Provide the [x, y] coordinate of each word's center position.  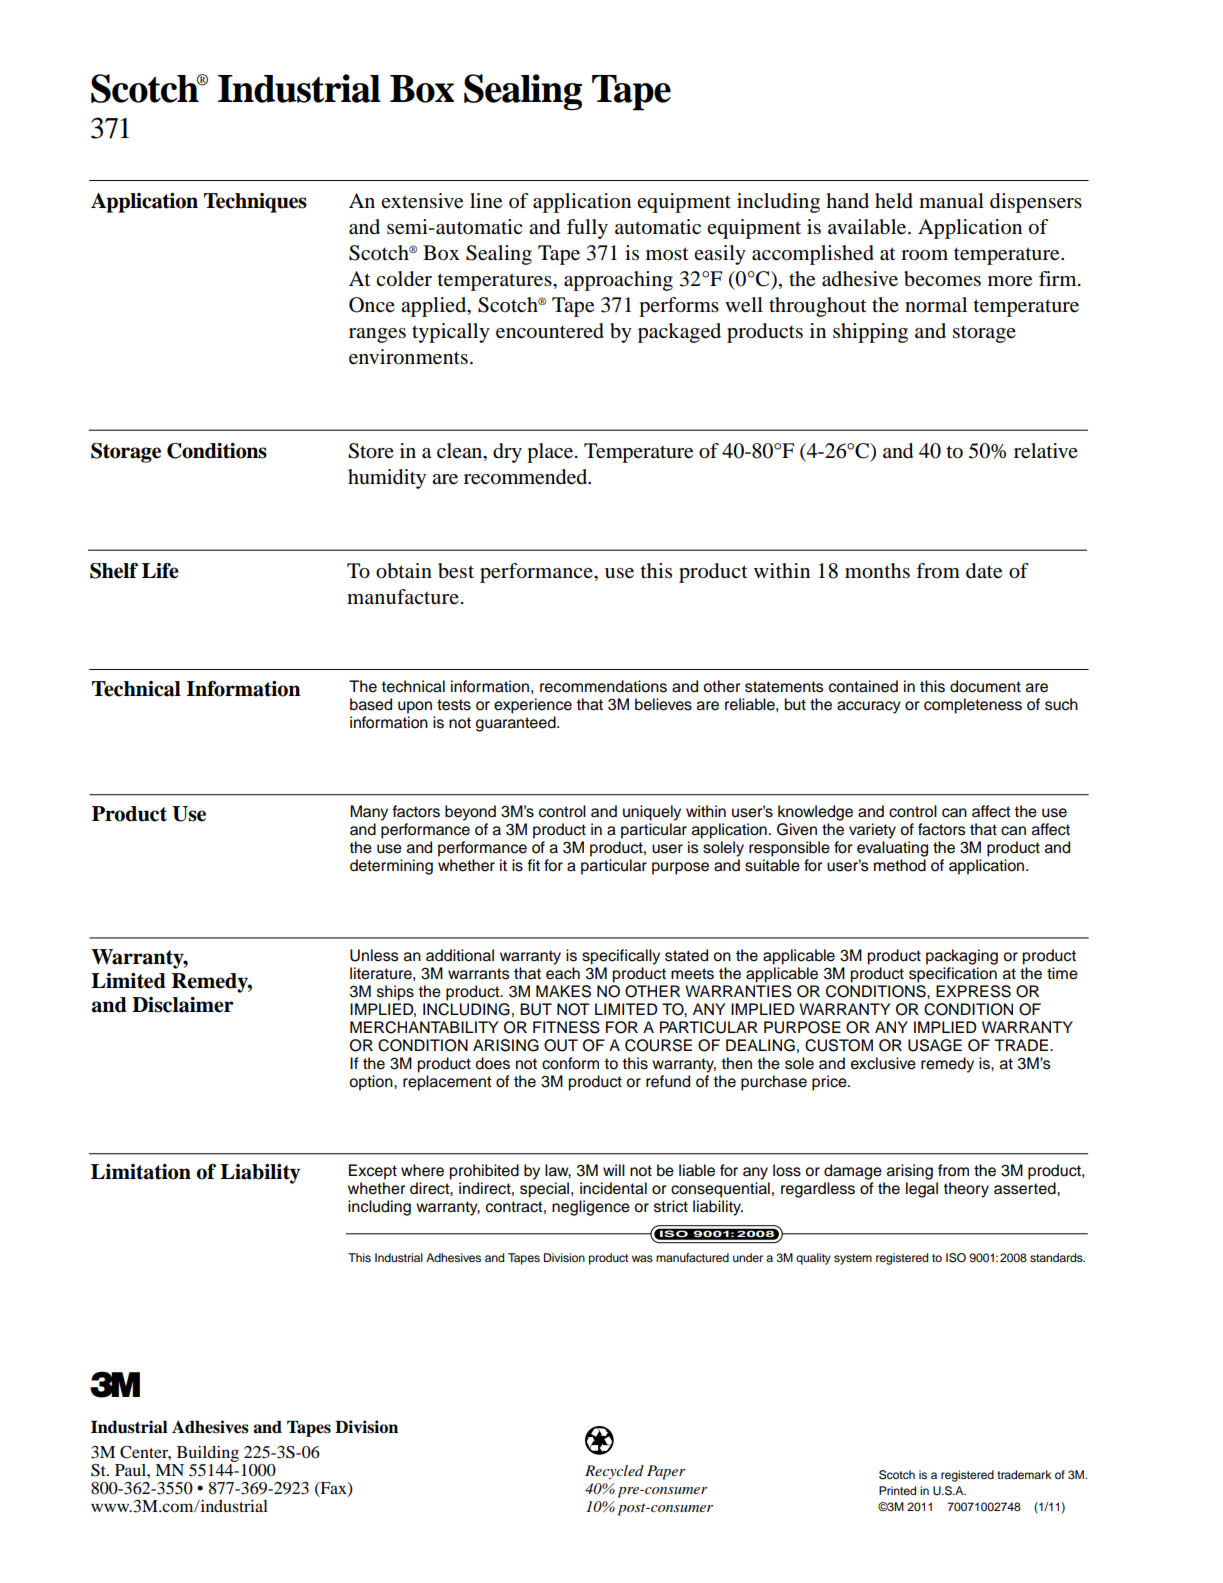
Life [160, 571]
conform [570, 1063]
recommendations [603, 686]
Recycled [614, 1472]
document [985, 686]
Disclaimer [183, 1005]
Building [208, 1454]
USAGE [935, 1045]
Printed [897, 1490]
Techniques [255, 203]
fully [587, 229]
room [924, 255]
